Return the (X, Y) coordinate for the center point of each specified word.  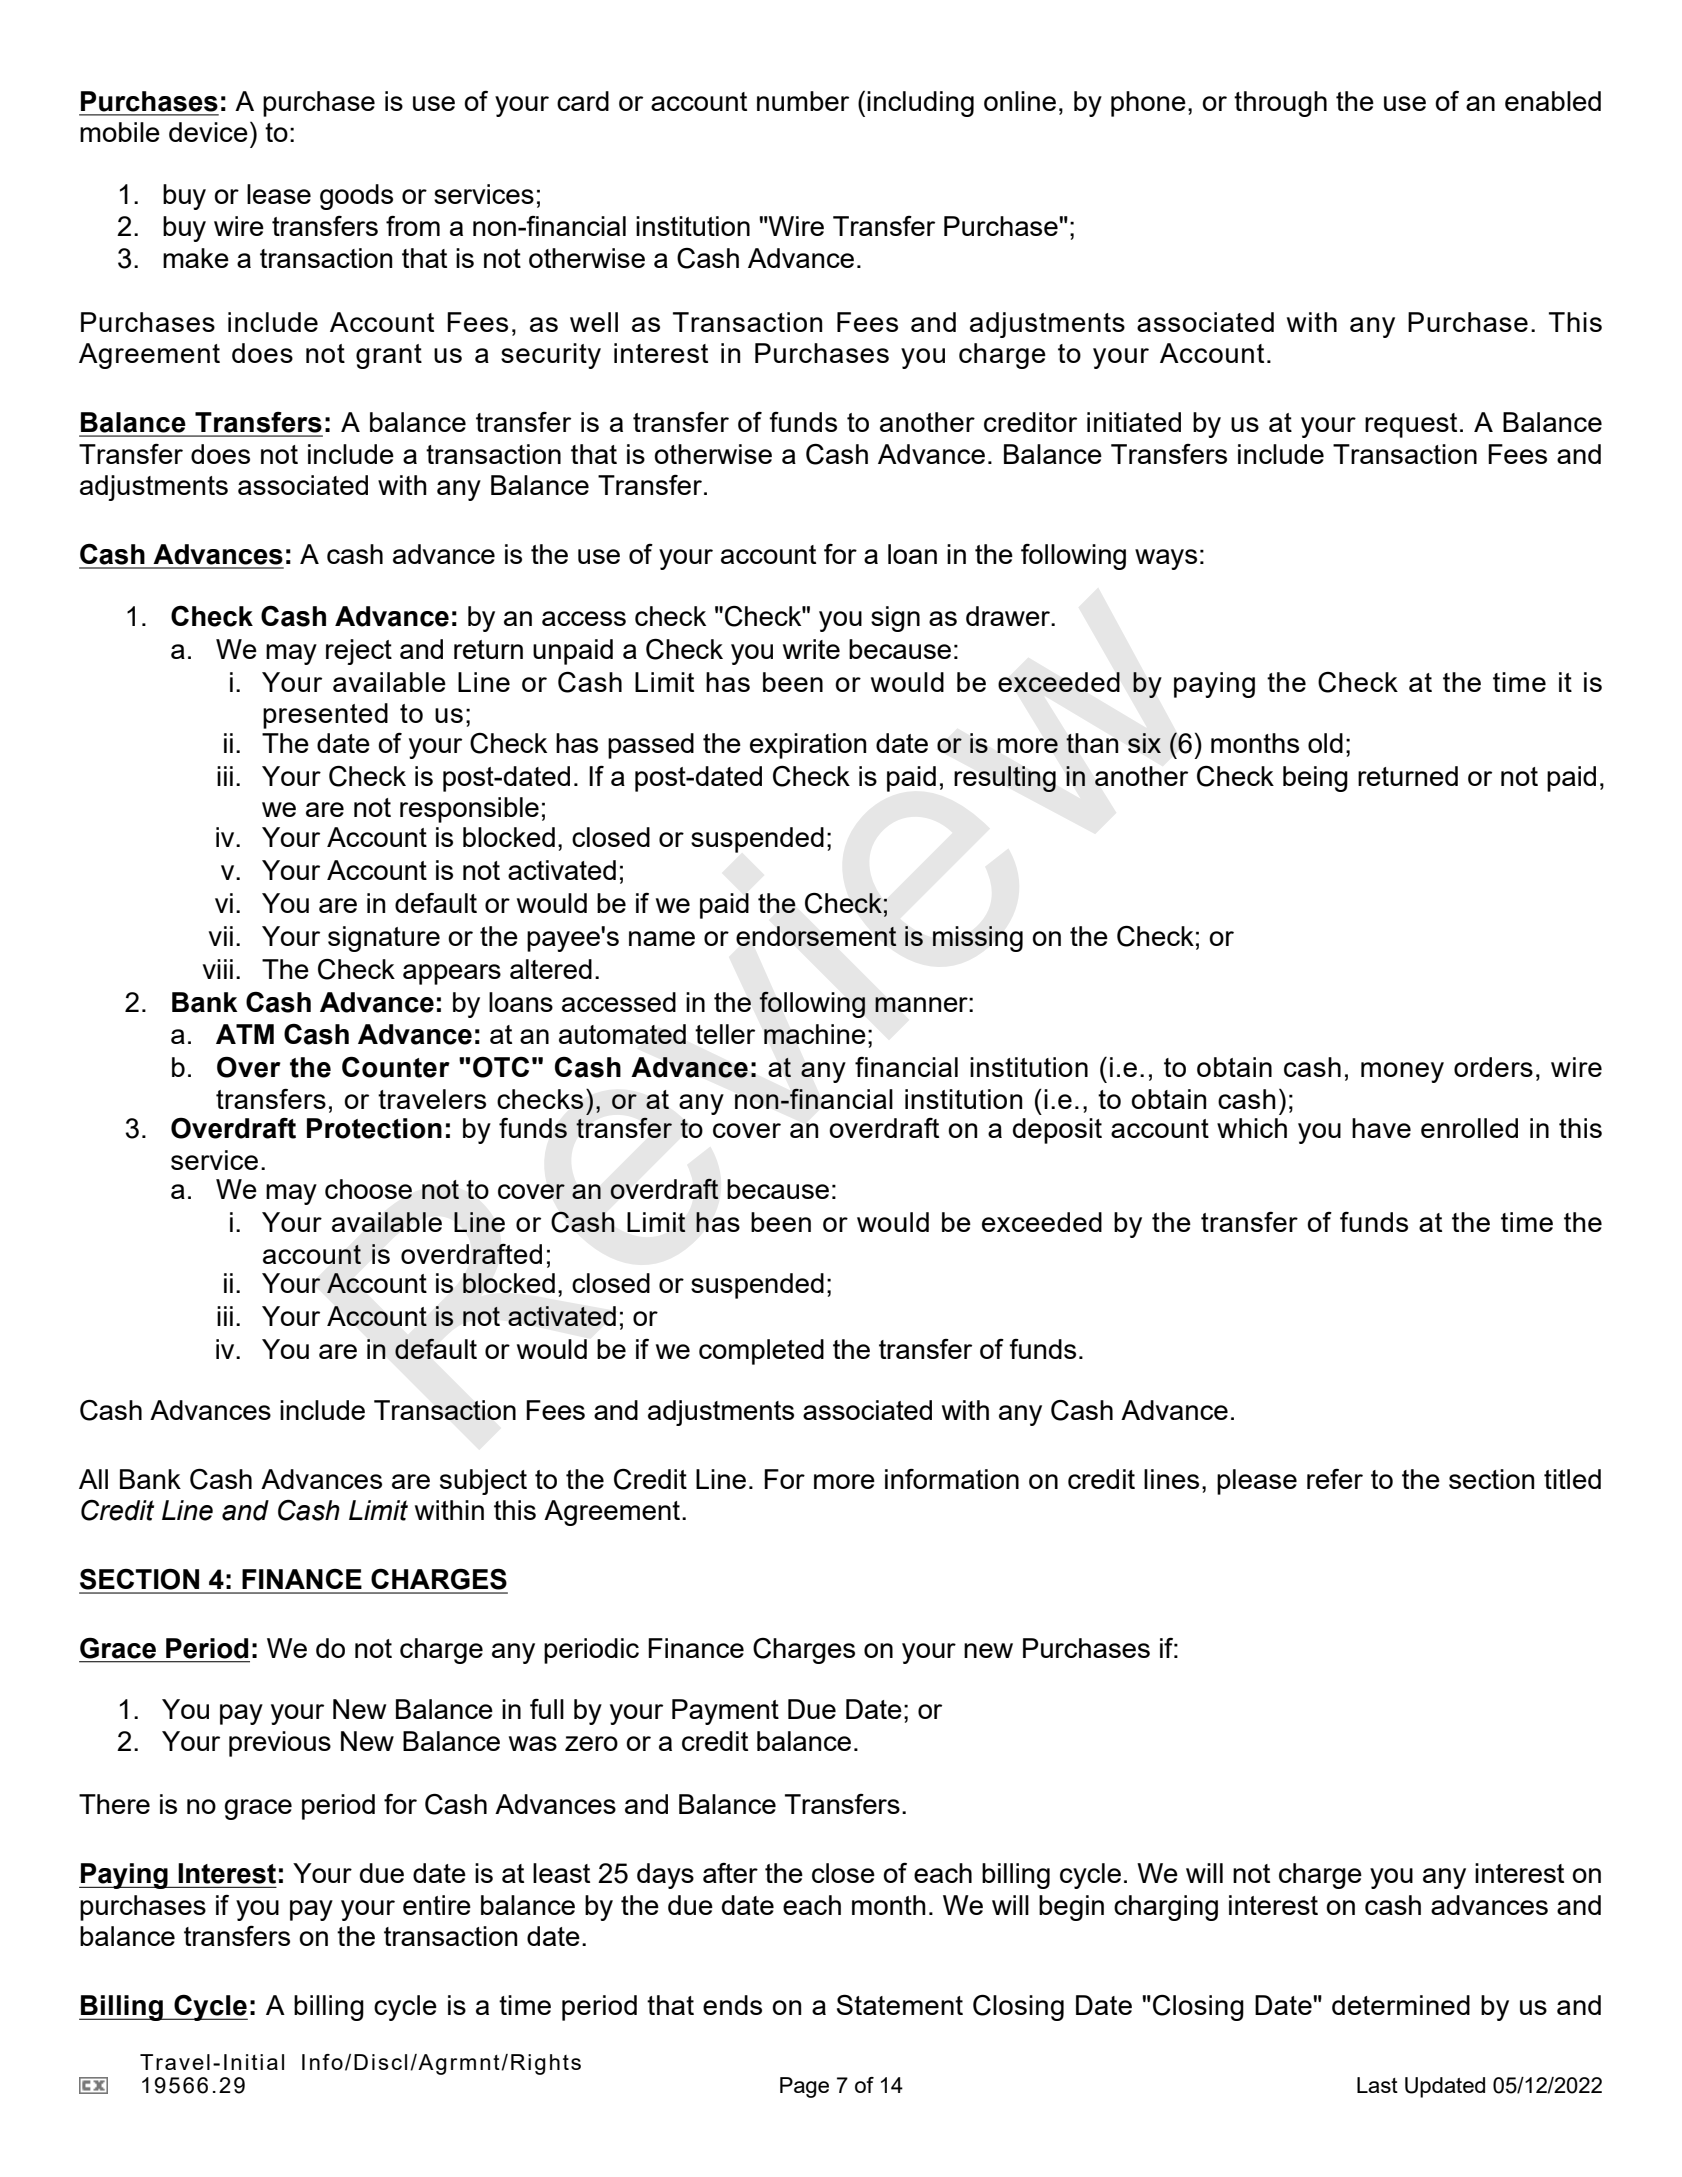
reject (359, 652)
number (803, 101)
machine (815, 1034)
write (811, 649)
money (1402, 1072)
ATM (245, 1034)
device (208, 132)
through (1280, 104)
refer (1335, 1479)
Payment (725, 1712)
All (93, 1479)
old (1325, 743)
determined (1401, 2005)
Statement (900, 2004)
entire (437, 1905)
